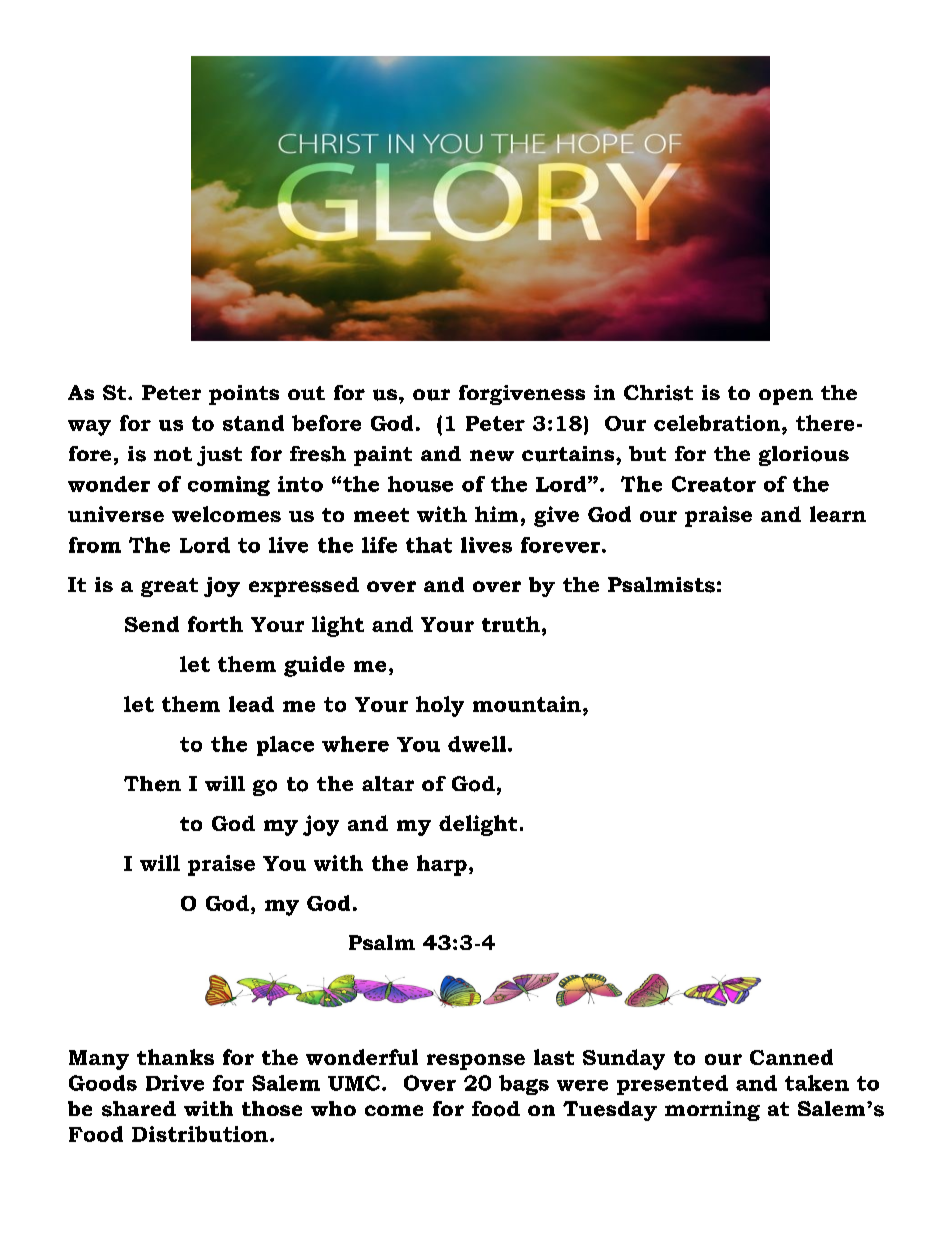 This screenshot has width=952, height=1233. Describe the element at coordinates (718, 423) in the screenshot. I see `celebration` at that location.
